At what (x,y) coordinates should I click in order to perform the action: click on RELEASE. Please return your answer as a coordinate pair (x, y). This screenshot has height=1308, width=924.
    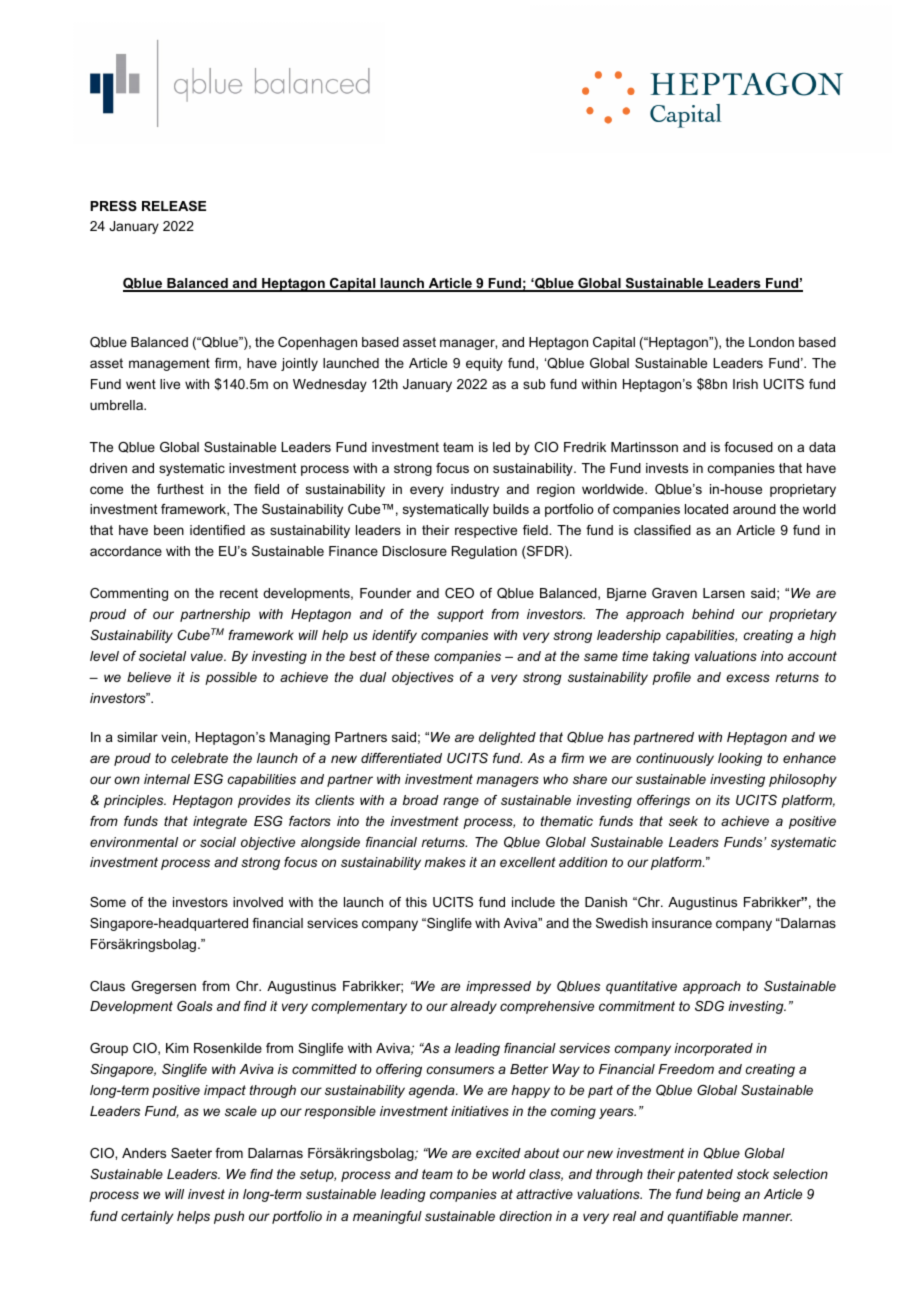
    Looking at the image, I should click on (174, 206).
